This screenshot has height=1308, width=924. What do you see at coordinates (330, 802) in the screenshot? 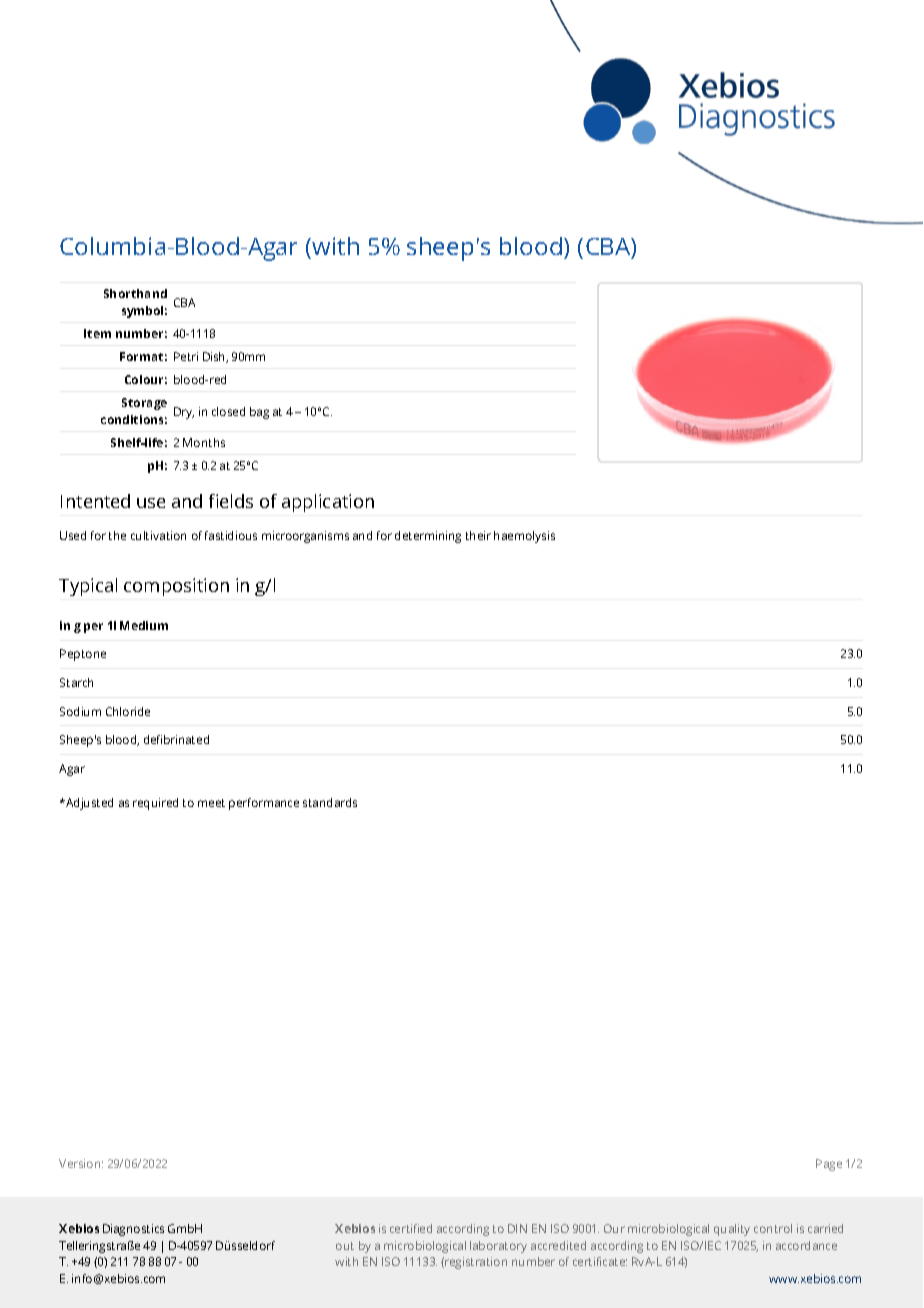
I see `standards` at bounding box center [330, 802].
